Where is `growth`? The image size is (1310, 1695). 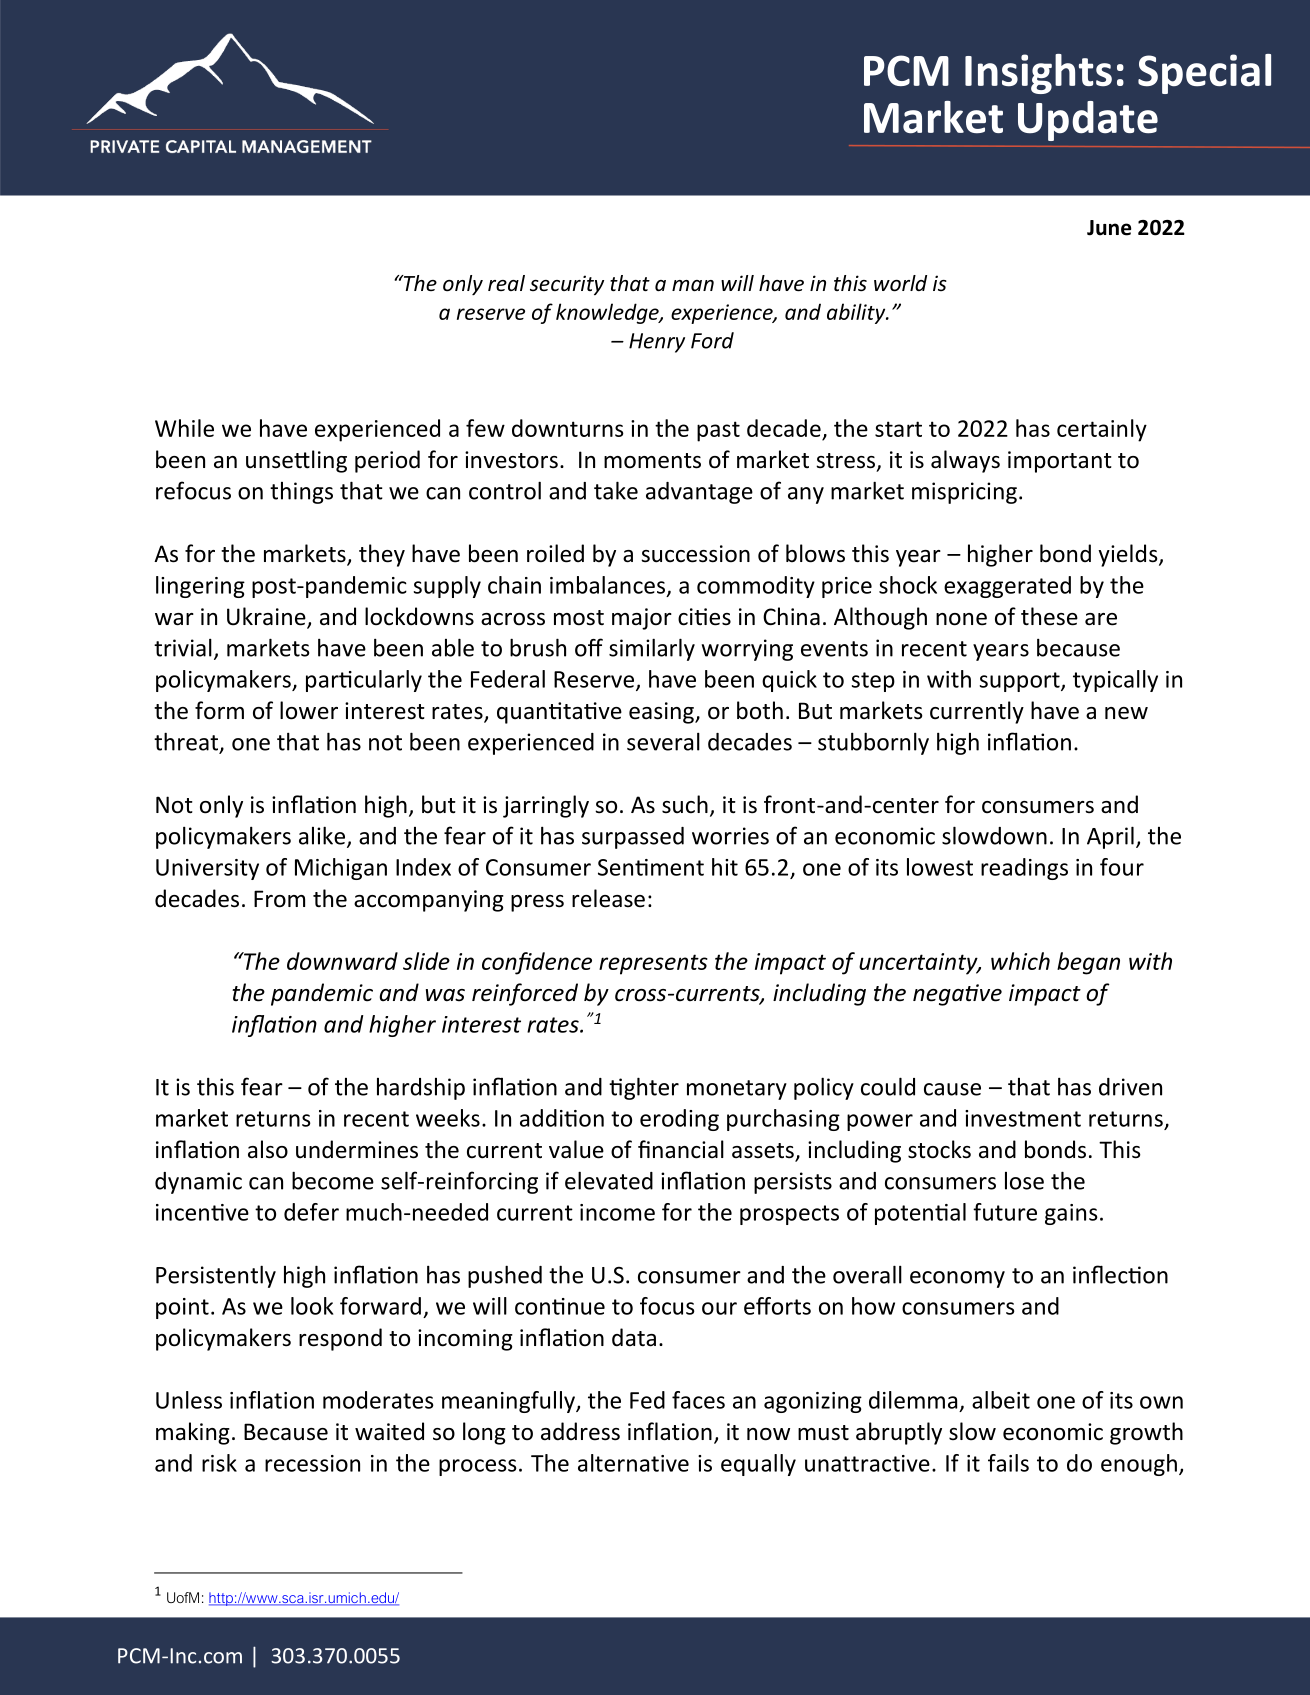 growth is located at coordinates (1146, 1433).
